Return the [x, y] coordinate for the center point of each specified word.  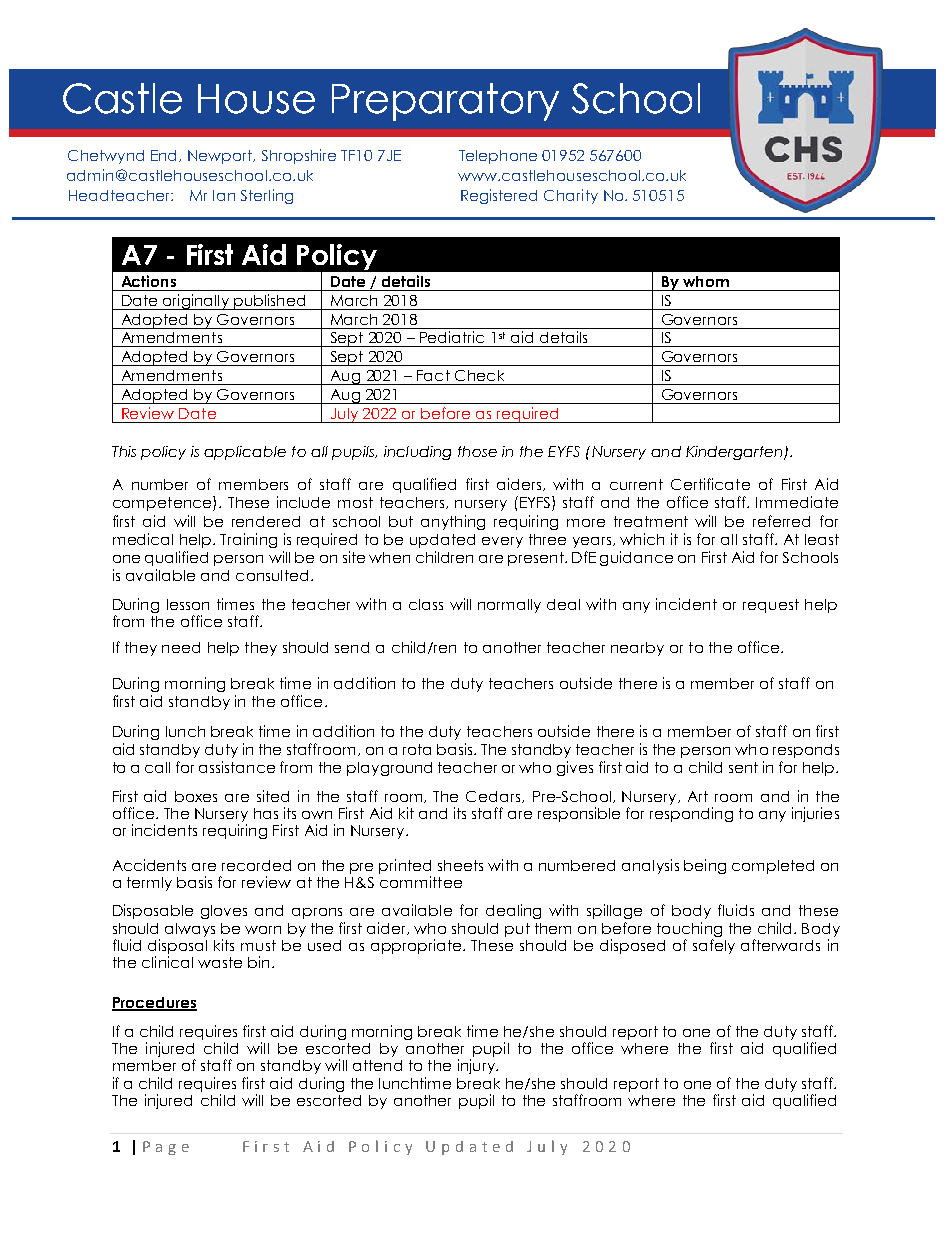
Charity [571, 196]
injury [477, 1066]
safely [714, 946]
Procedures [154, 1004]
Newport [221, 157]
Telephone [498, 157]
